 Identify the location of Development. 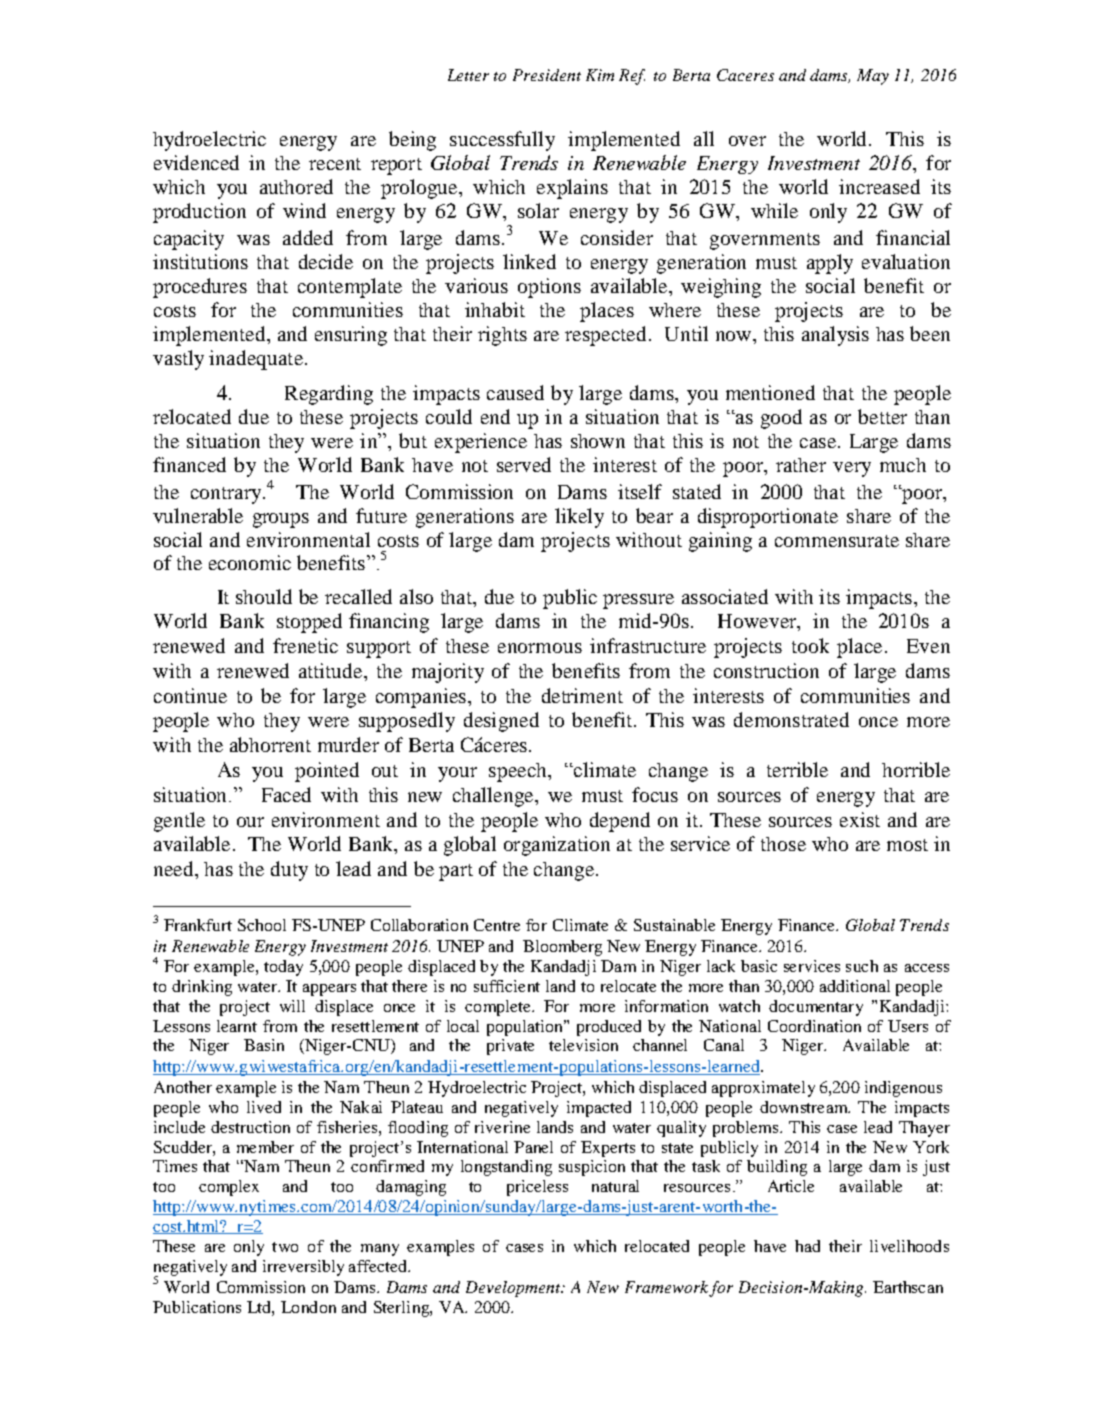
(514, 1289).
